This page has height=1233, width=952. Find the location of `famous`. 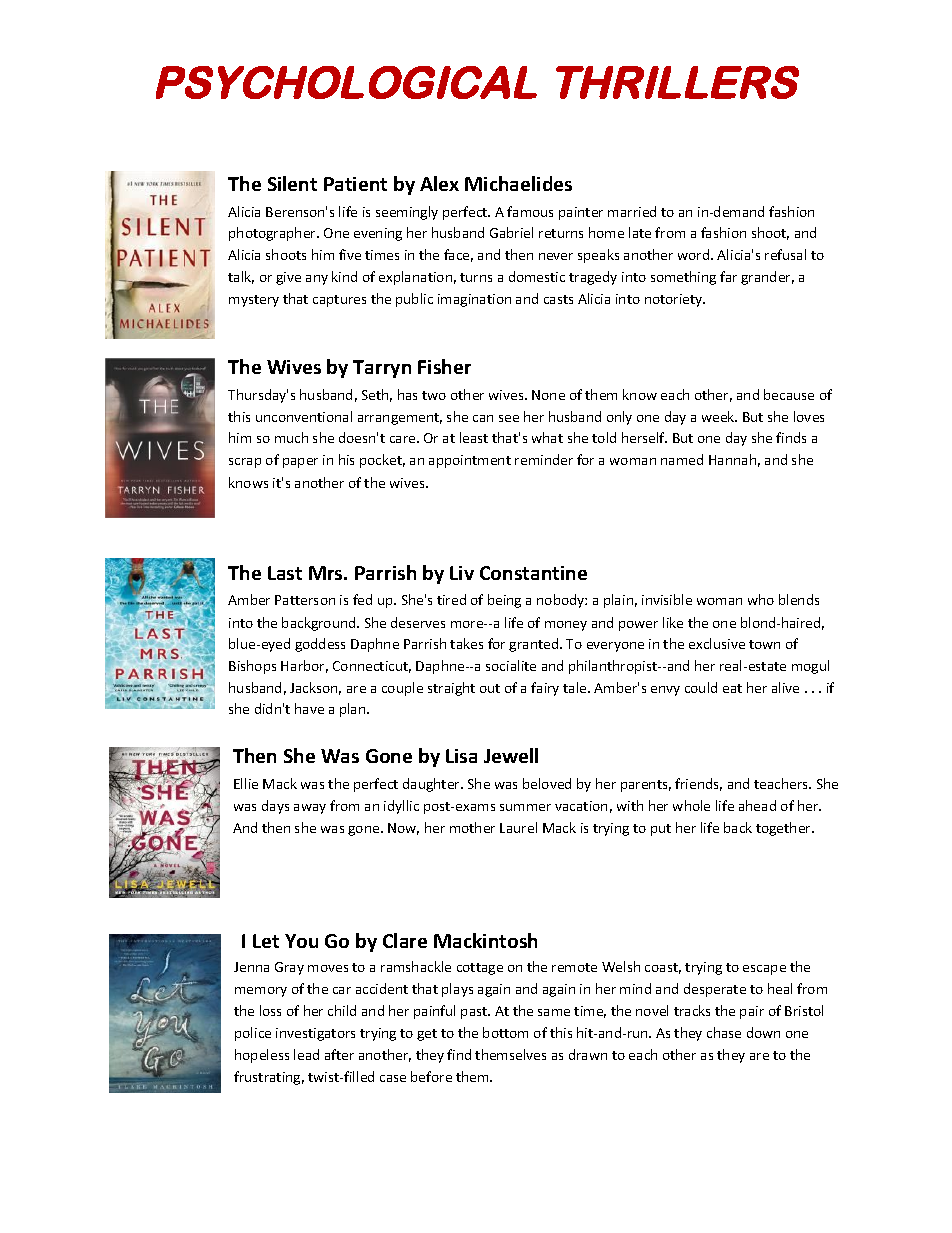

famous is located at coordinates (530, 211).
